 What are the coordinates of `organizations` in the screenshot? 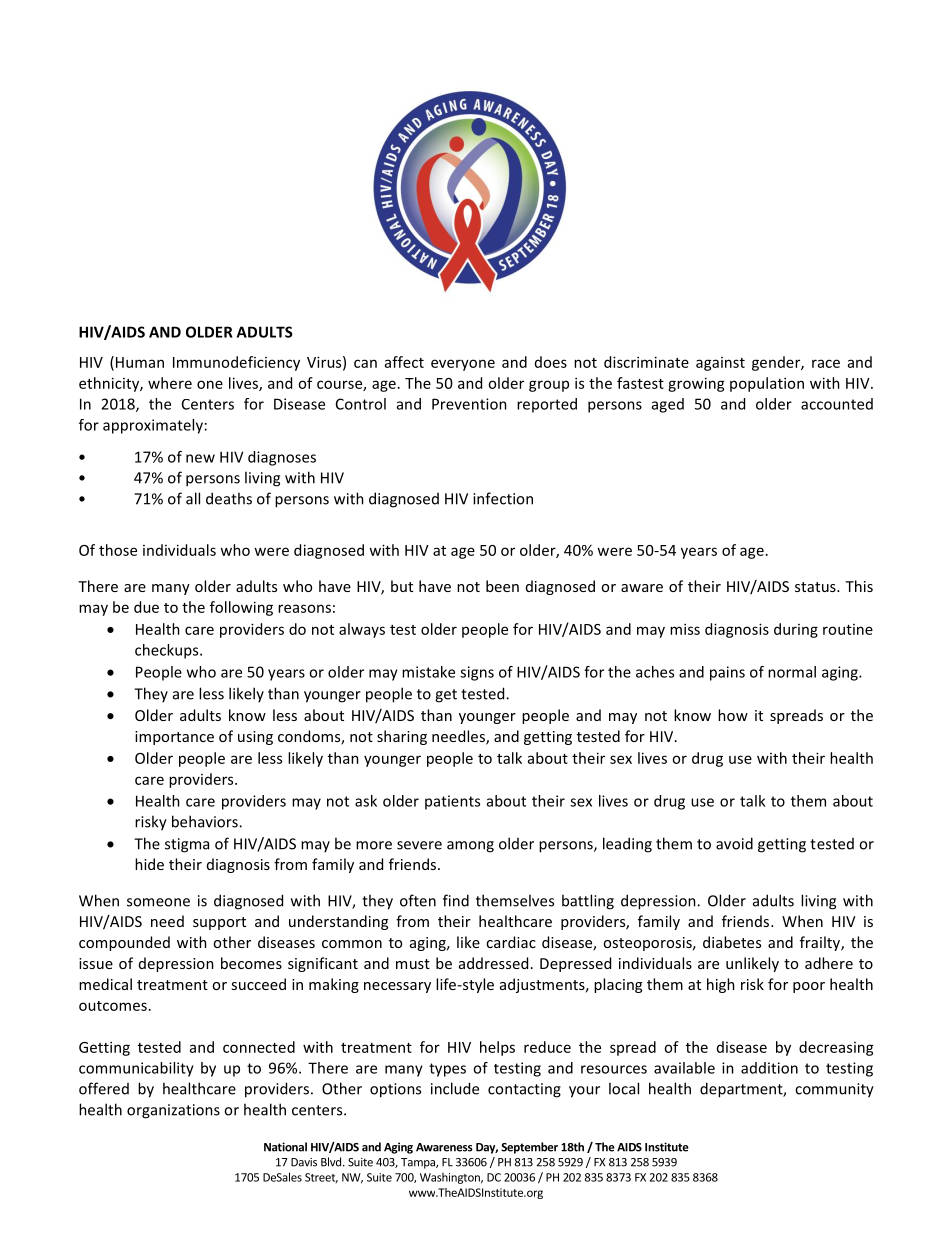 It's located at (173, 1111).
